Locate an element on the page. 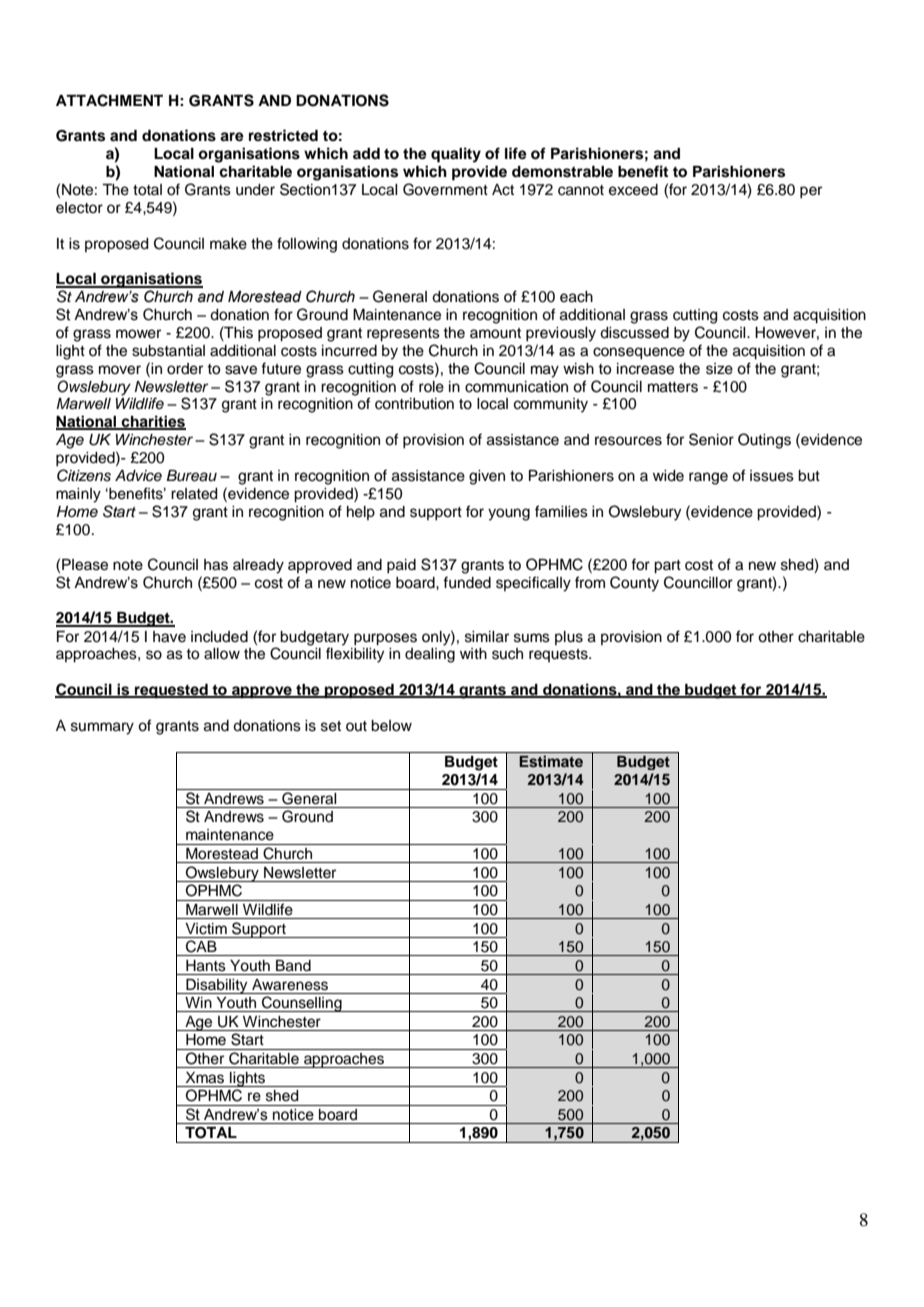 The image size is (924, 1307). below is located at coordinates (391, 726).
